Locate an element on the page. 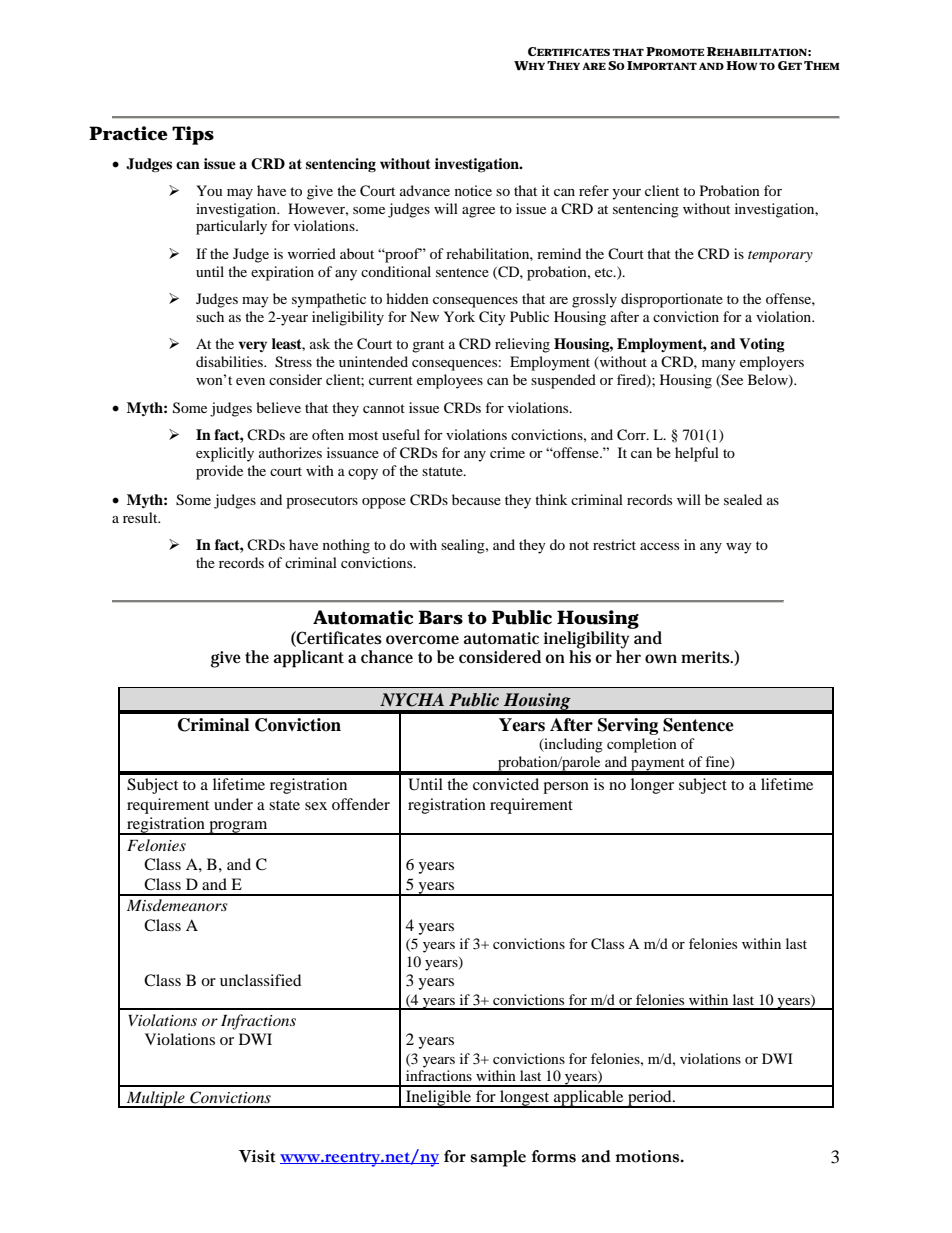 This image has width=952, height=1233. merits is located at coordinates (707, 657).
